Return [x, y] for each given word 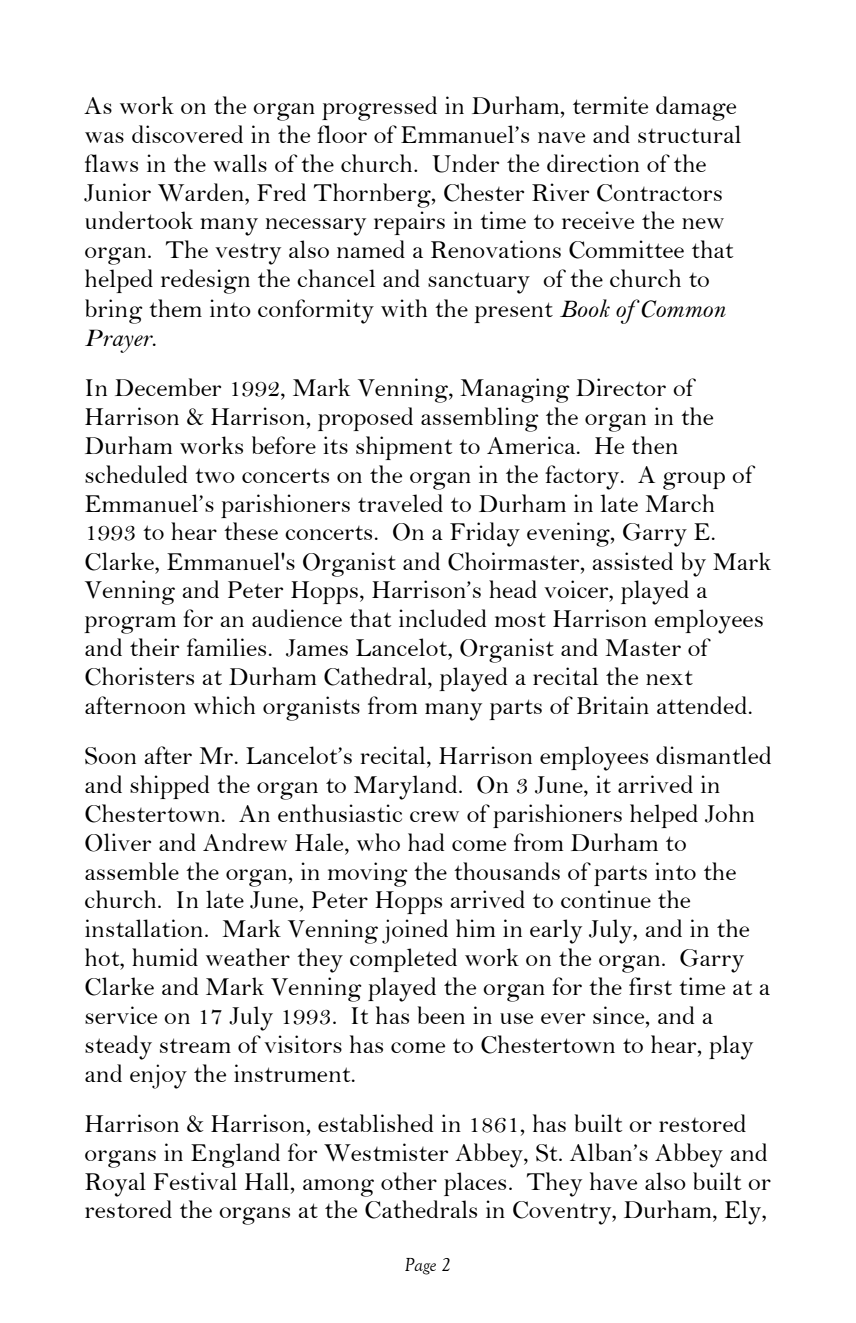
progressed [379, 108]
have [613, 1181]
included [442, 618]
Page [420, 1266]
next [669, 677]
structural [689, 134]
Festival [195, 1181]
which [224, 705]
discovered [187, 134]
